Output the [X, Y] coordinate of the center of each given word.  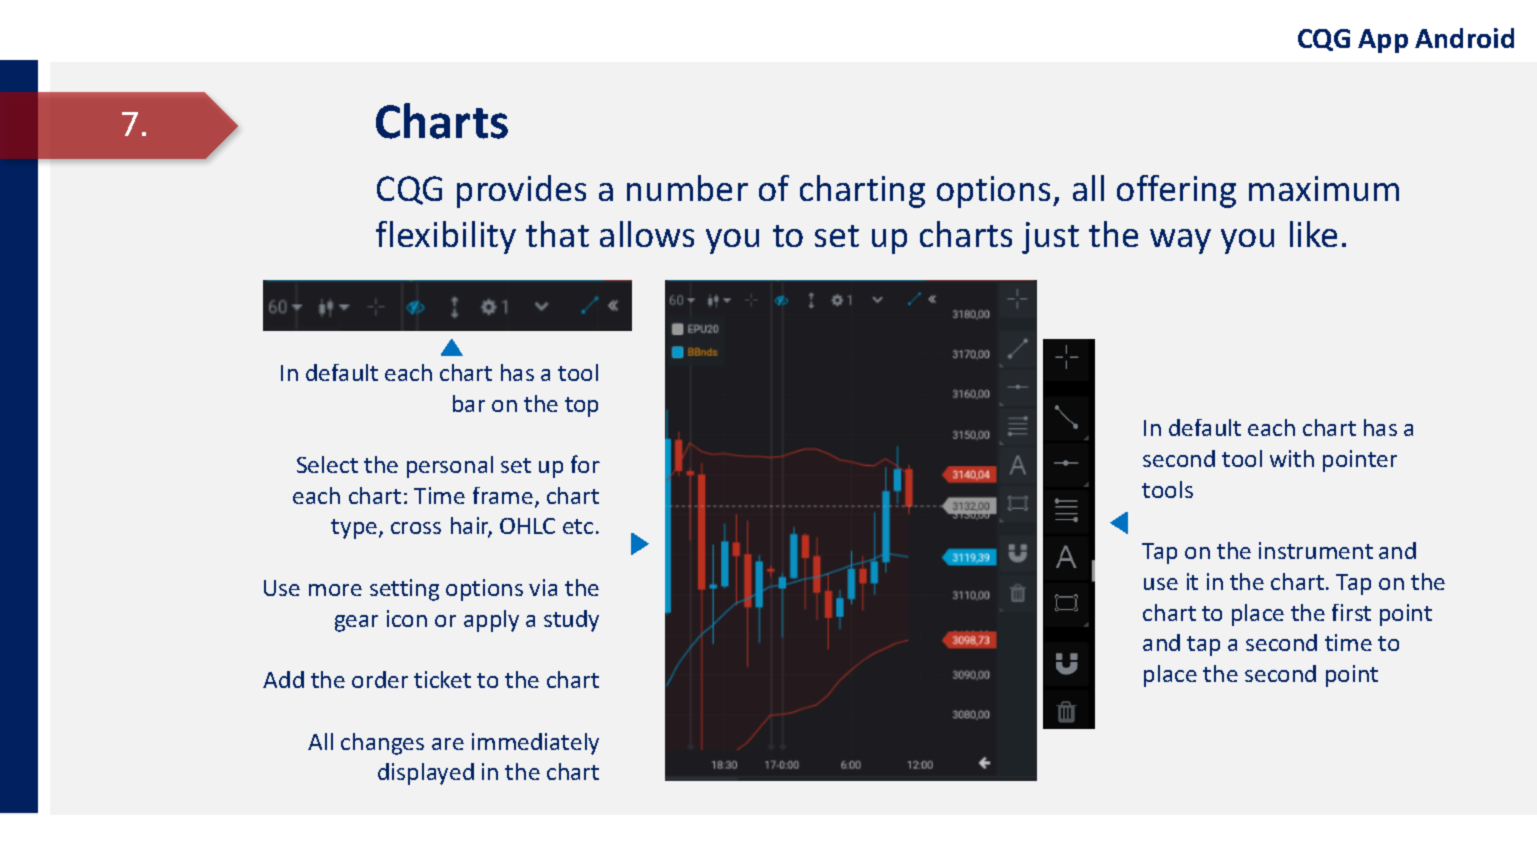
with [1292, 458]
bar [469, 403]
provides [521, 191]
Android [1464, 38]
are [448, 744]
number [687, 188]
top [581, 407]
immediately [535, 744]
